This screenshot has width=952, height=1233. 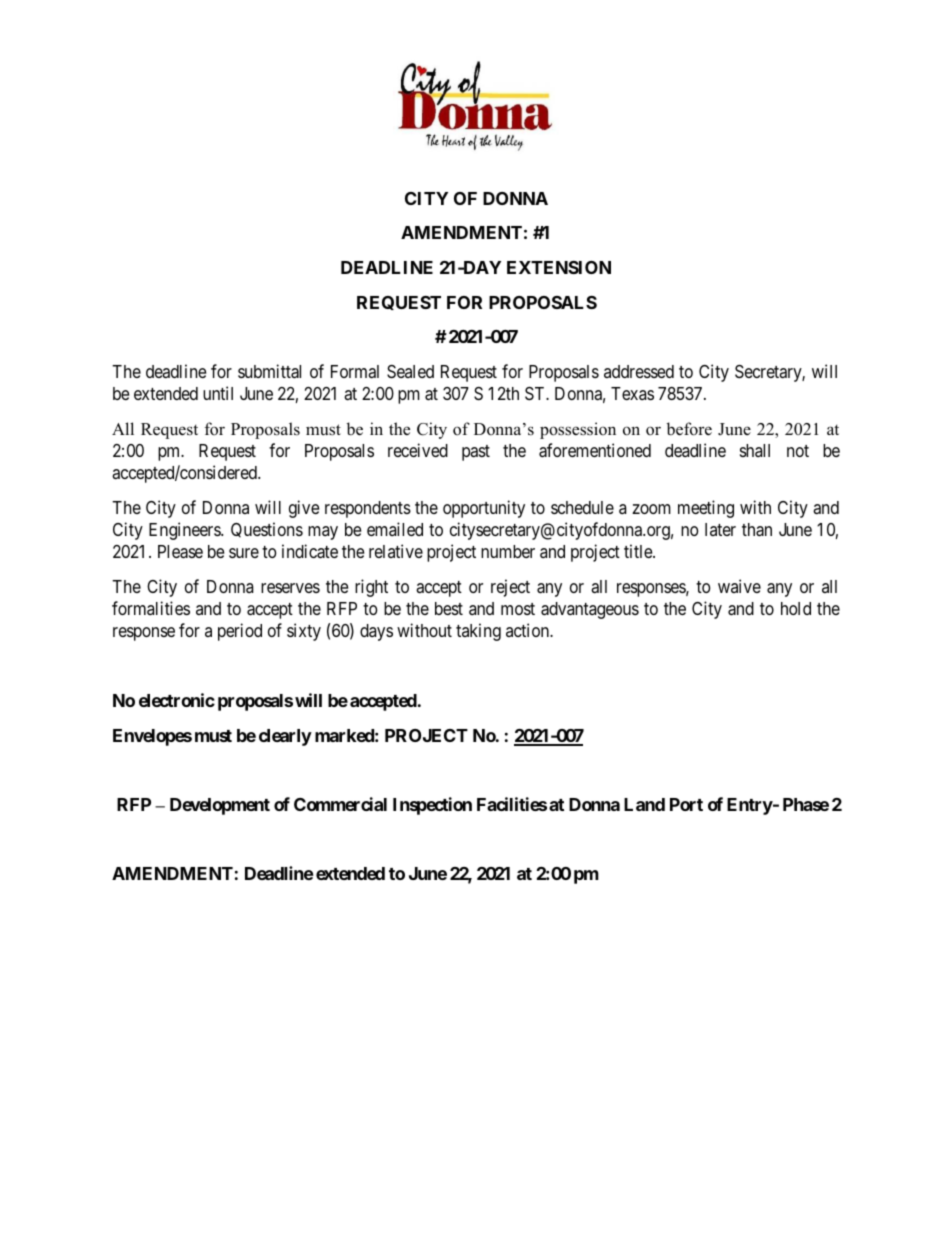 I want to click on until, so click(x=218, y=393).
